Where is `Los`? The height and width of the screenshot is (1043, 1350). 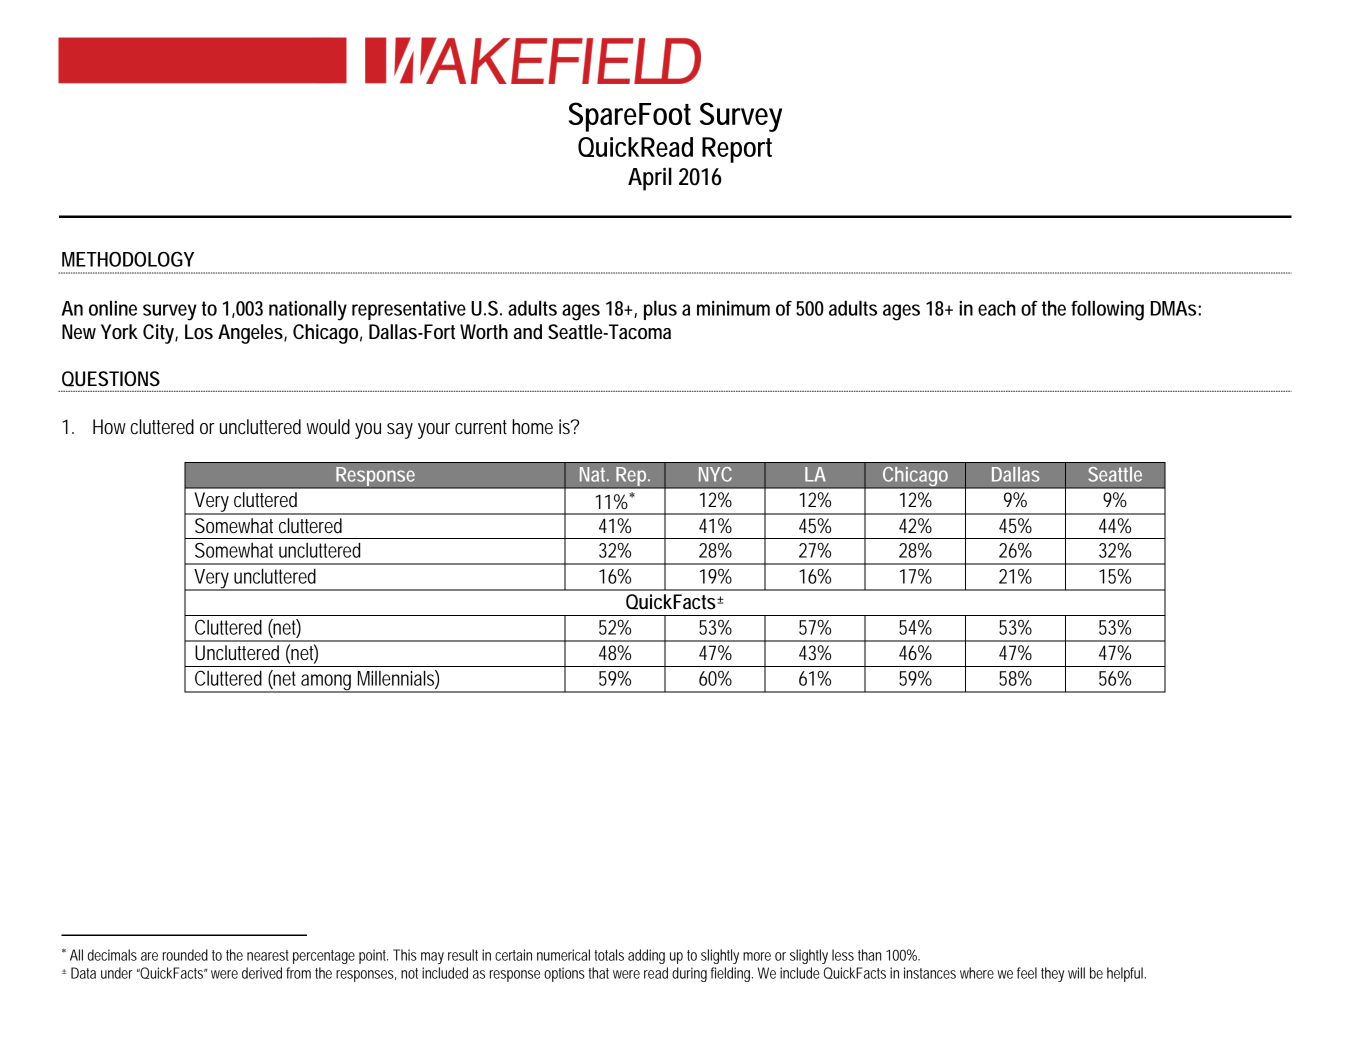 Los is located at coordinates (199, 332).
